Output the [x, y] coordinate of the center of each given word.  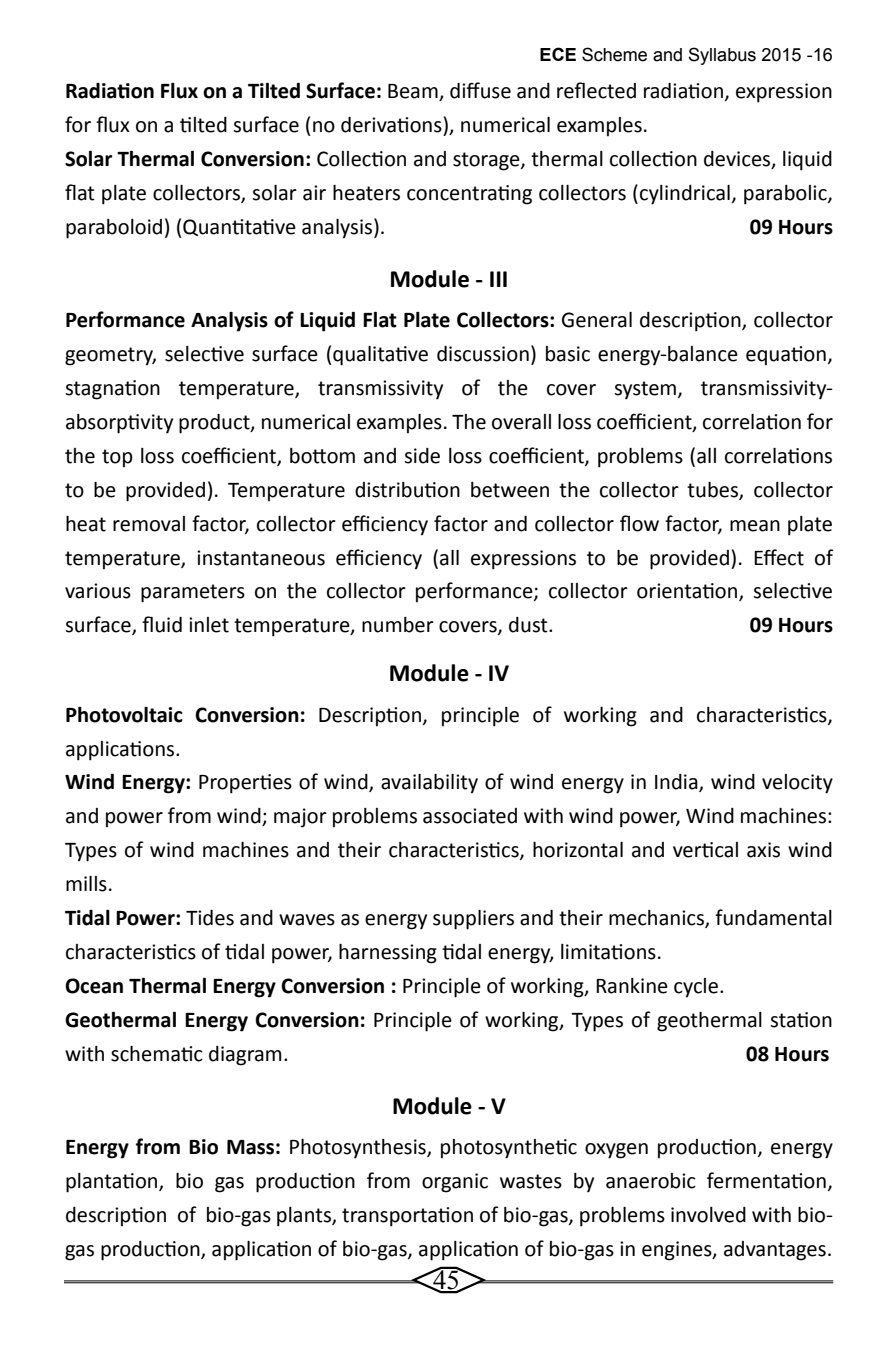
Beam [414, 92]
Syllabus [722, 56]
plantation [113, 1183]
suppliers [473, 920]
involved [708, 1215]
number [398, 625]
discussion [483, 354]
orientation [688, 592]
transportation [407, 1217]
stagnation [112, 390]
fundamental [773, 917]
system [646, 390]
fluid [162, 624]
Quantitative [239, 227]
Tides [210, 918]
